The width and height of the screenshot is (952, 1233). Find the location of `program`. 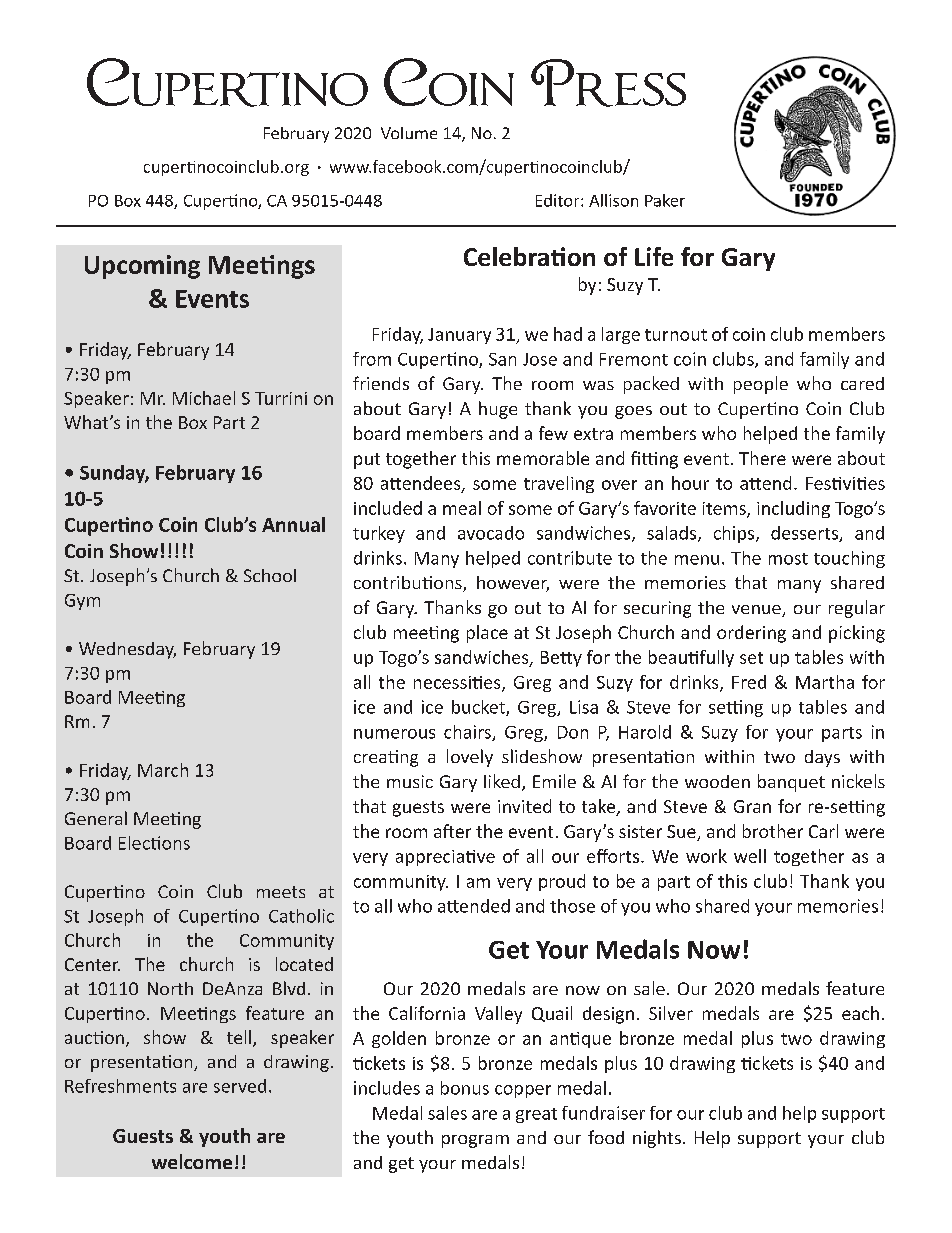

program is located at coordinates (475, 1141).
